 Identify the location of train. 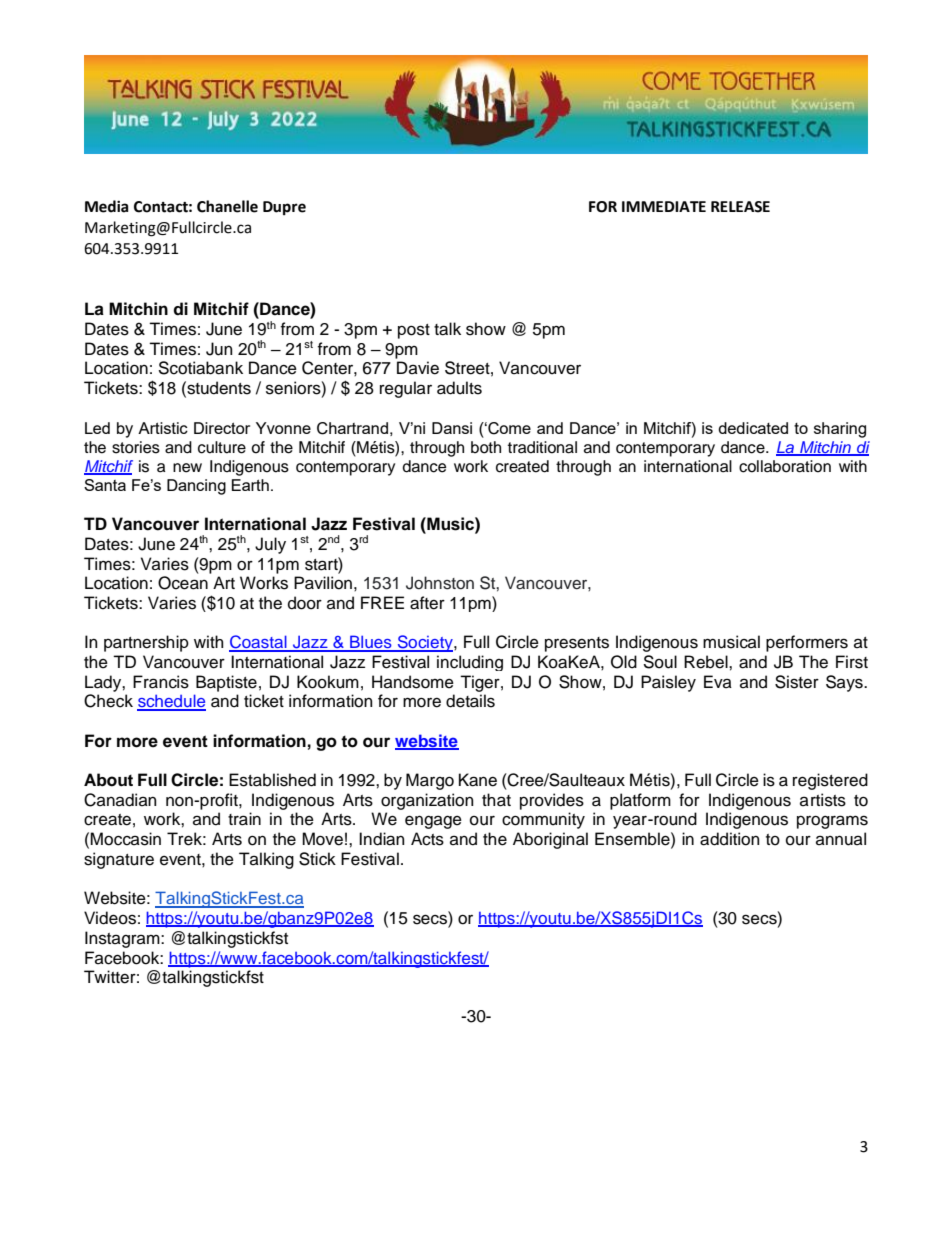
(244, 819).
